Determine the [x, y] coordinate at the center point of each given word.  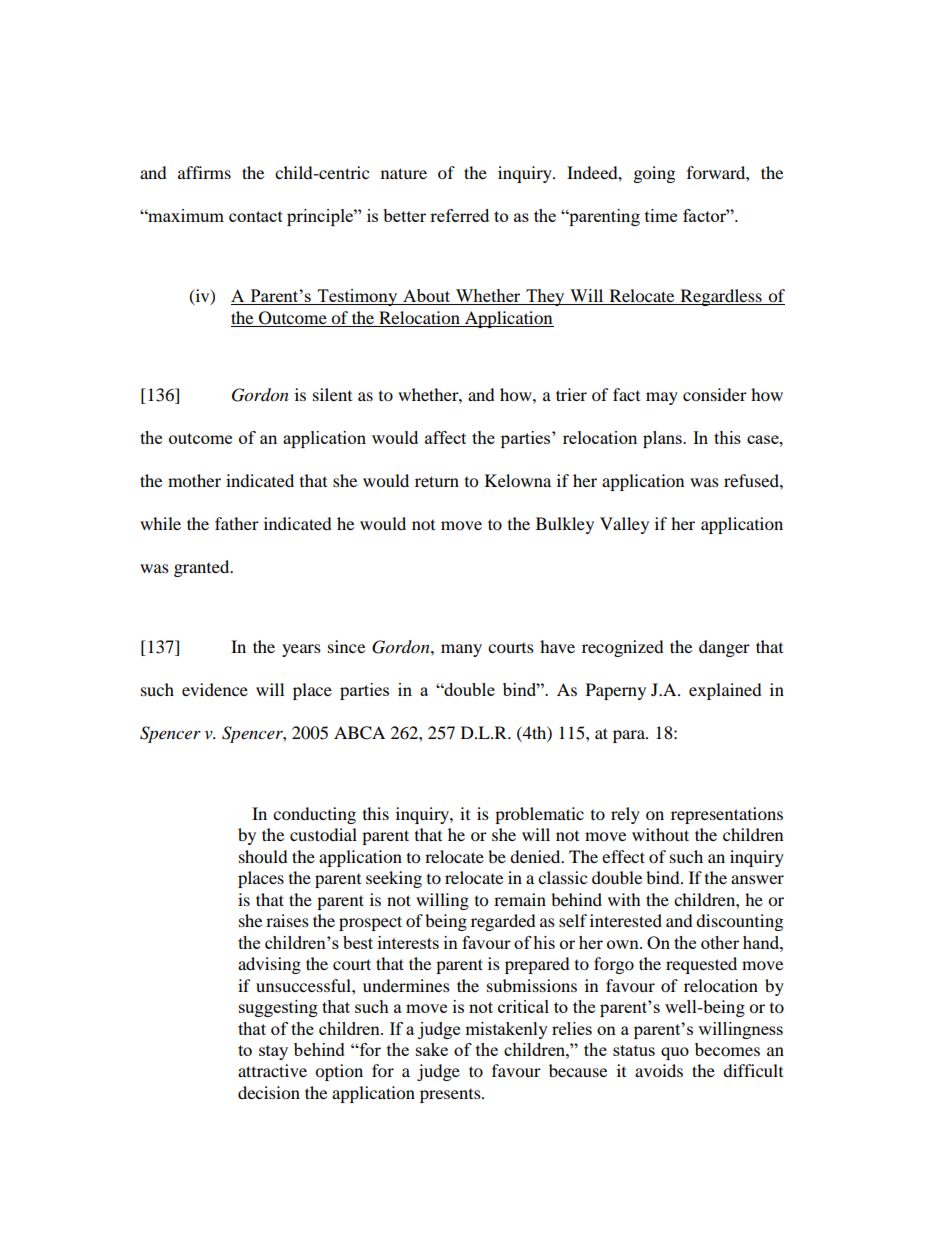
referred [459, 215]
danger [724, 648]
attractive [272, 1070]
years [301, 650]
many [461, 650]
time [661, 215]
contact [256, 216]
